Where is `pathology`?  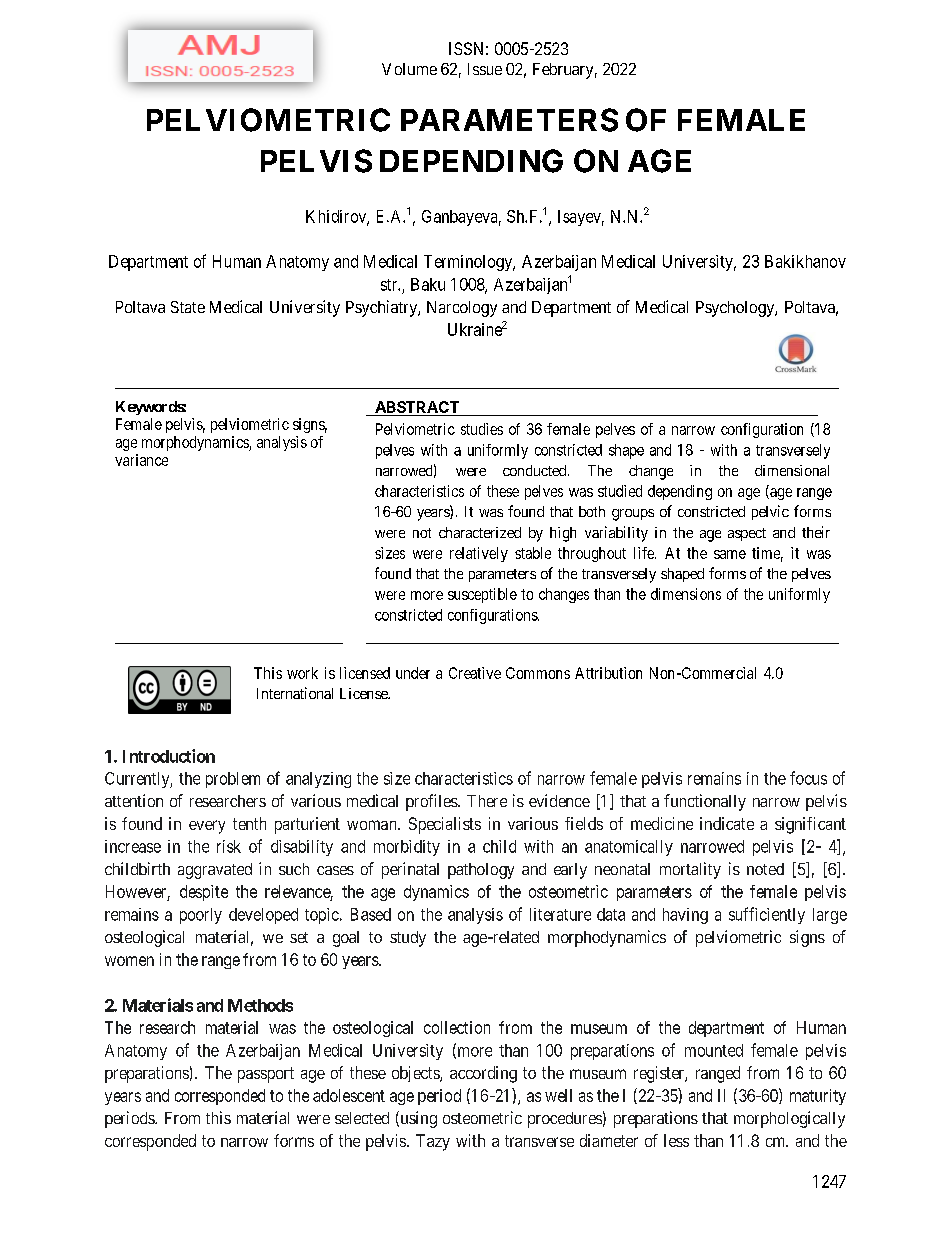 pathology is located at coordinates (481, 871).
